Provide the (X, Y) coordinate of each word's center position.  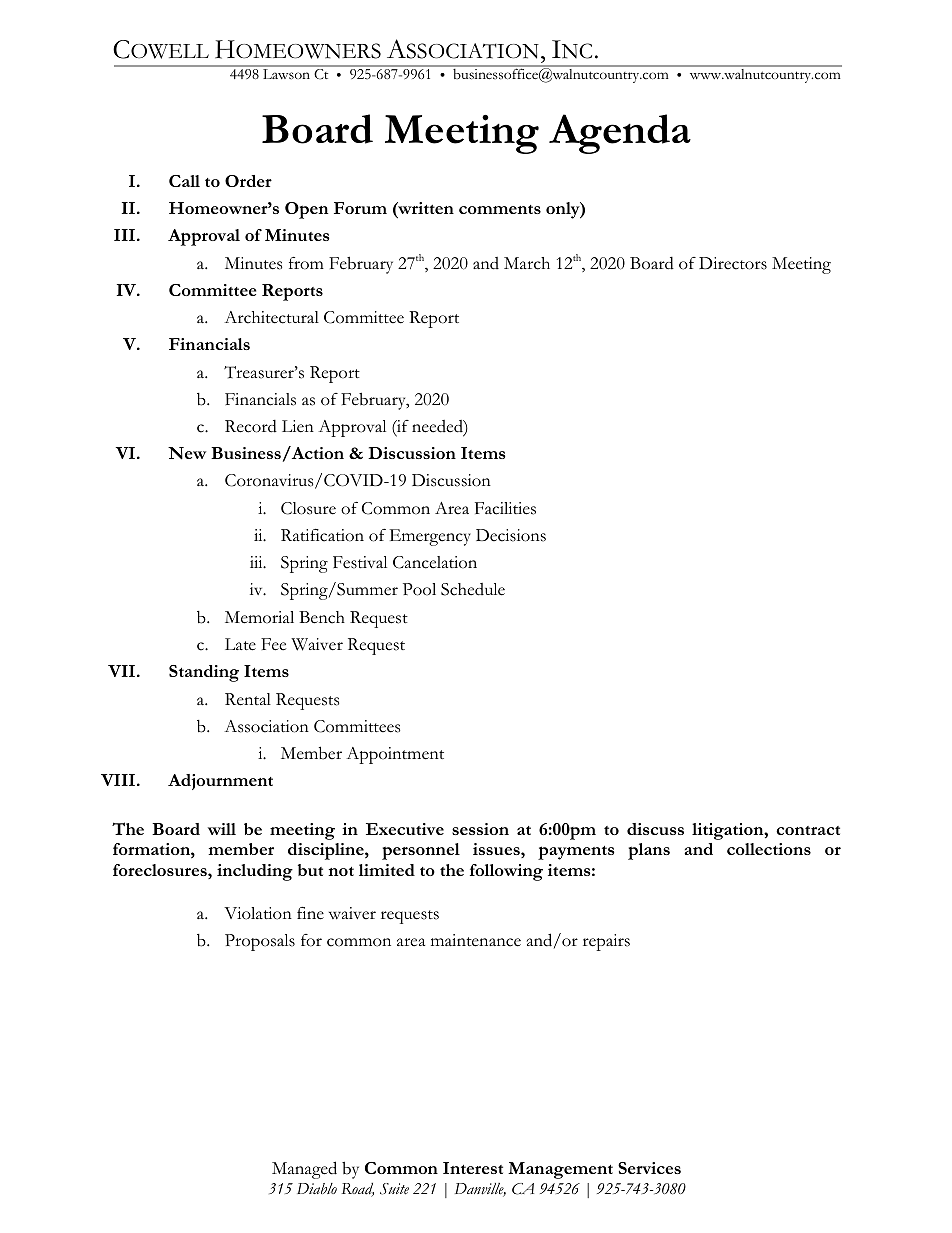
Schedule (473, 589)
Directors (733, 263)
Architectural (271, 317)
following (506, 872)
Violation (258, 913)
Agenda (620, 134)
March (527, 263)
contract (808, 830)
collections (769, 849)
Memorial (259, 617)
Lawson (286, 74)
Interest (473, 1168)
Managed (304, 1170)
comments (500, 209)
